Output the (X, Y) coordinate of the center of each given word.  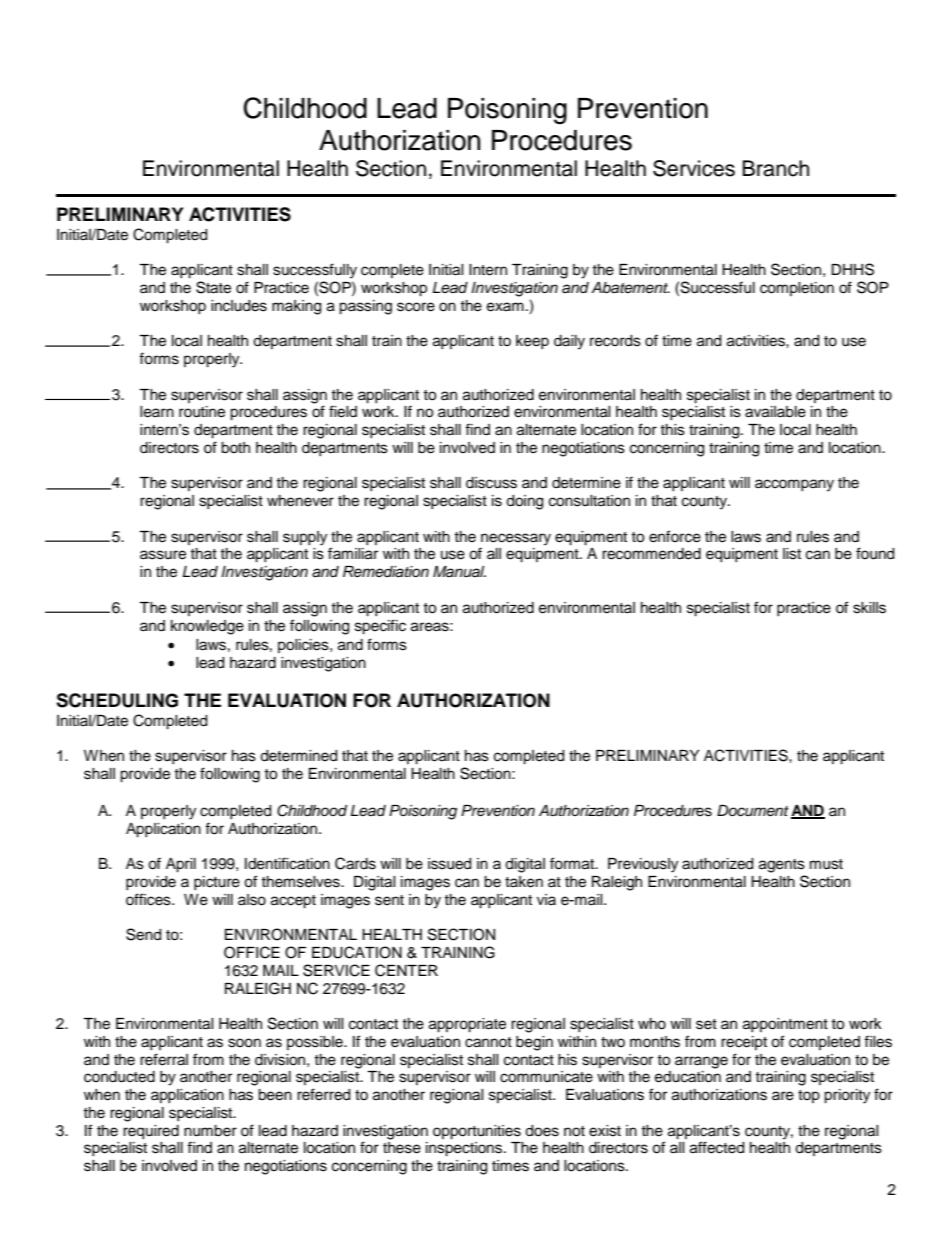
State (213, 287)
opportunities (477, 1132)
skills (869, 608)
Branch (776, 168)
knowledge (207, 627)
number (210, 1131)
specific (380, 627)
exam (505, 307)
